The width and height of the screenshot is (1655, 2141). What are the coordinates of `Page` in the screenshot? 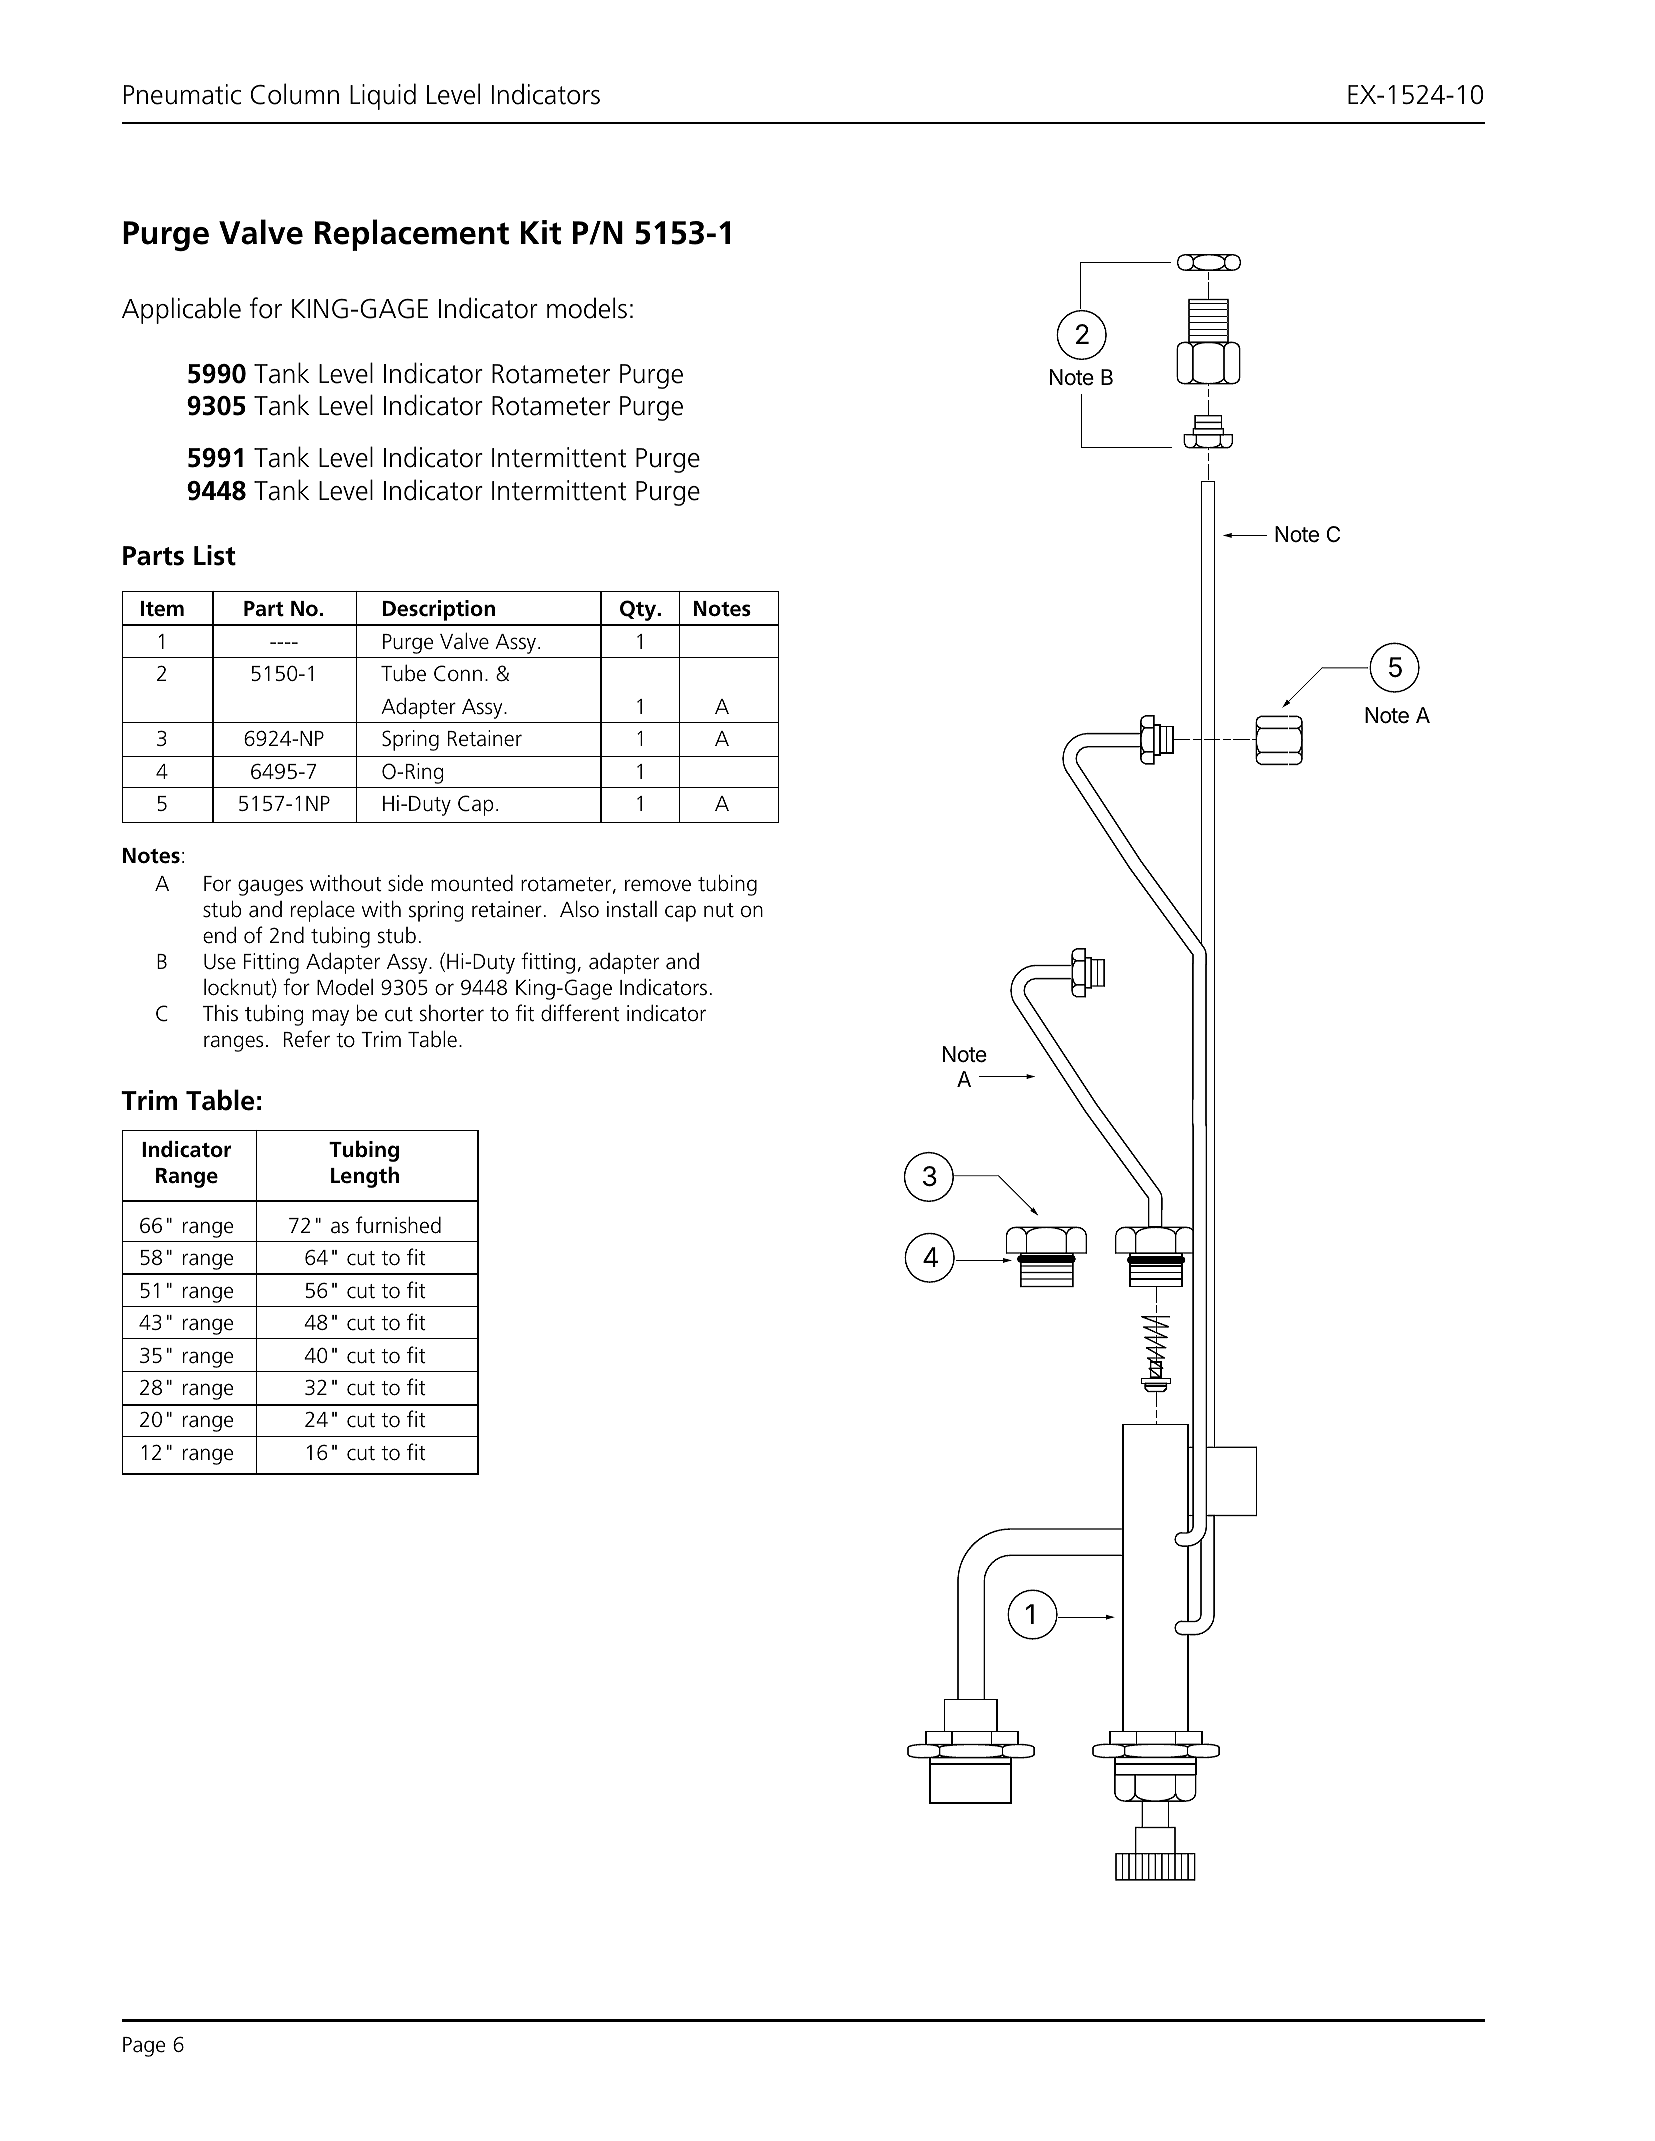 It's located at (144, 2047).
